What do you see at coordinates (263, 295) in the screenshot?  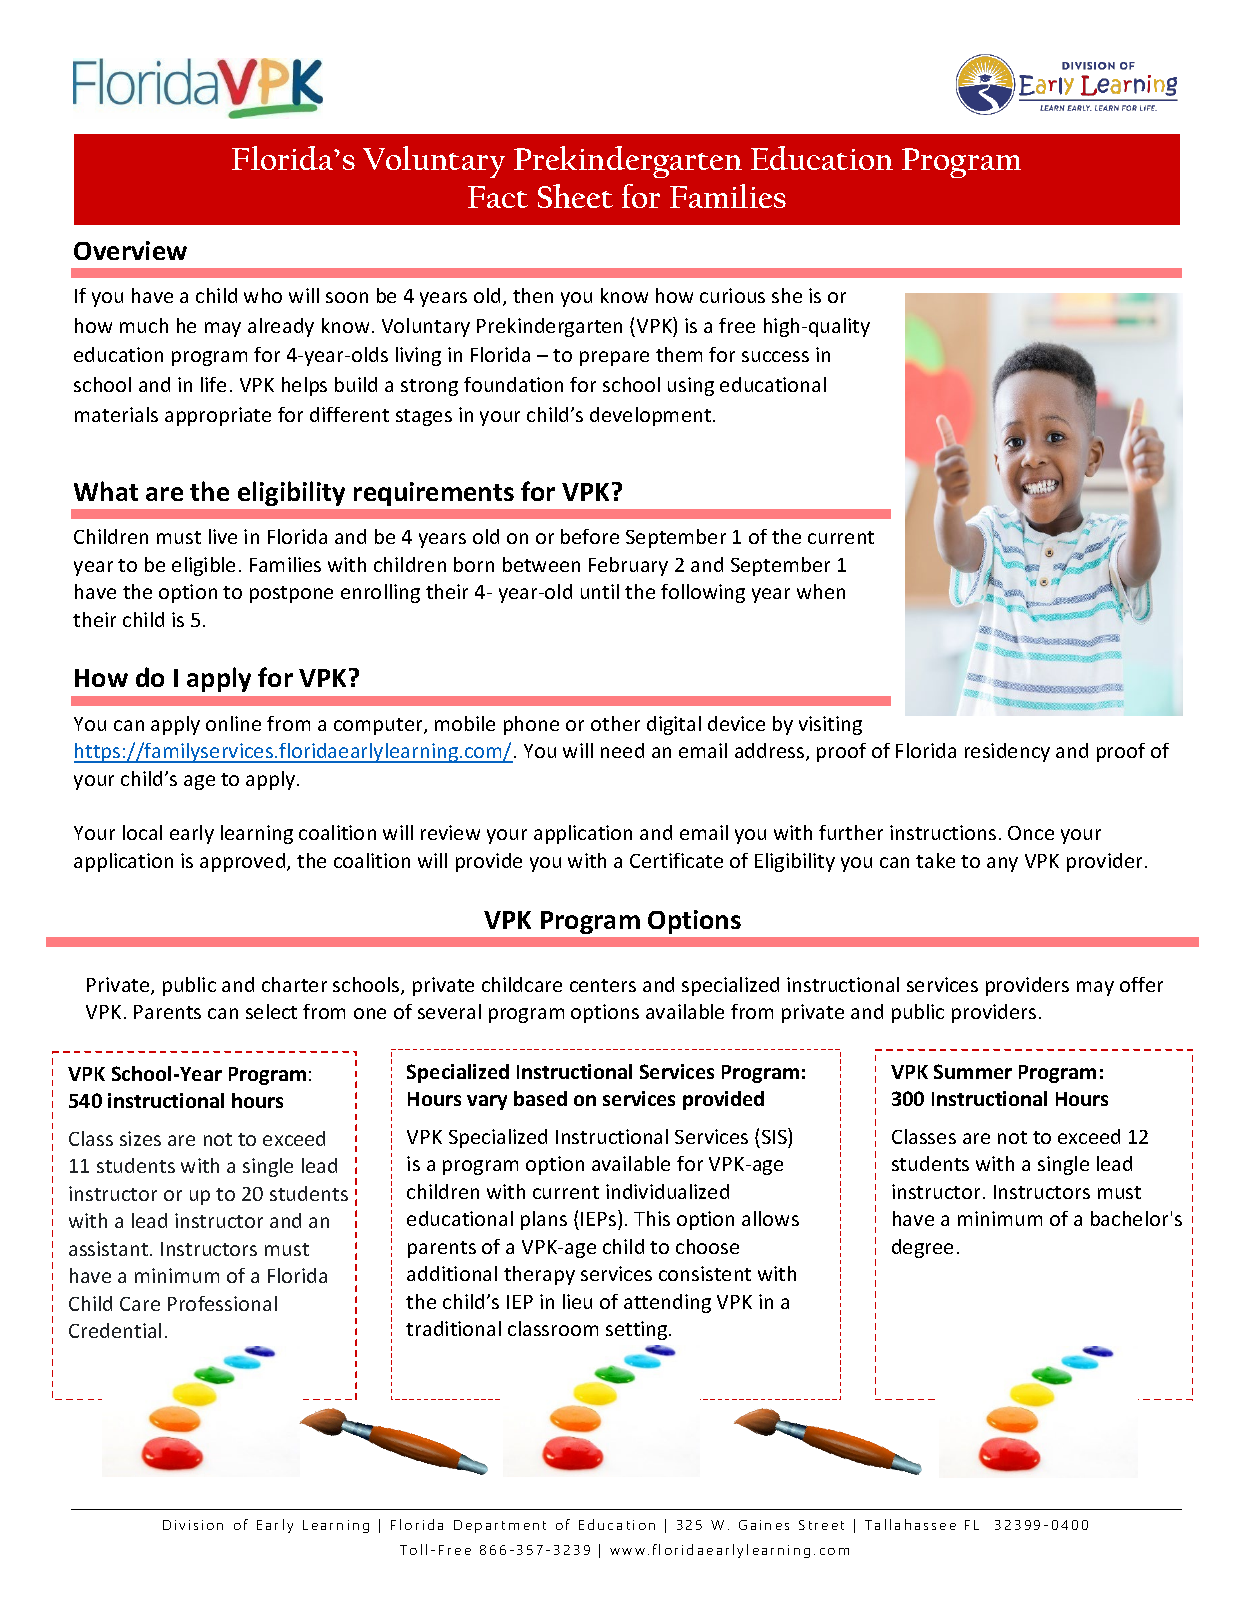 I see `who` at bounding box center [263, 295].
